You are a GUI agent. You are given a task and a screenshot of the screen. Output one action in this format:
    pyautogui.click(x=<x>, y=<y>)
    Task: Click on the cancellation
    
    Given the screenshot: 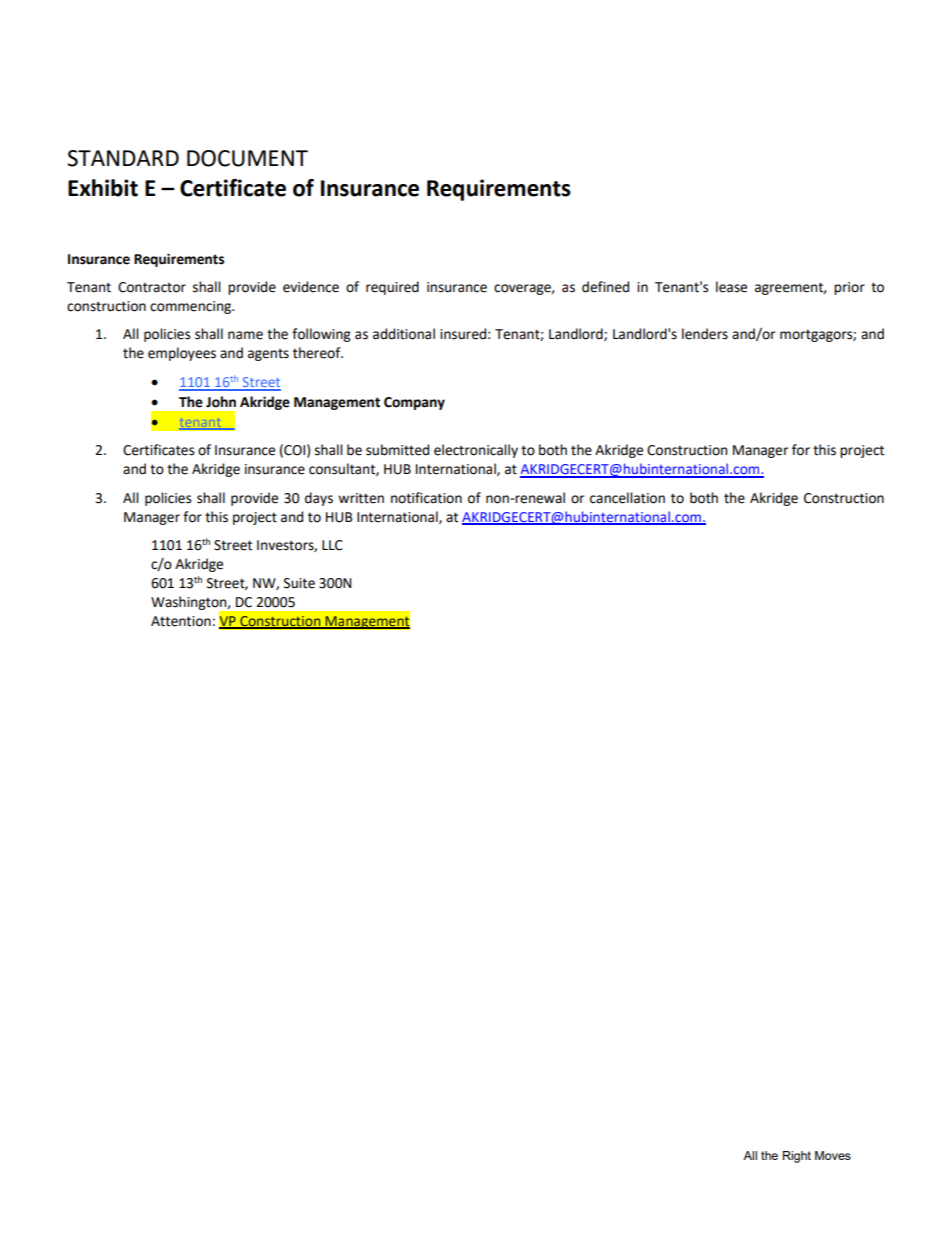 What is the action you would take?
    pyautogui.click(x=627, y=498)
